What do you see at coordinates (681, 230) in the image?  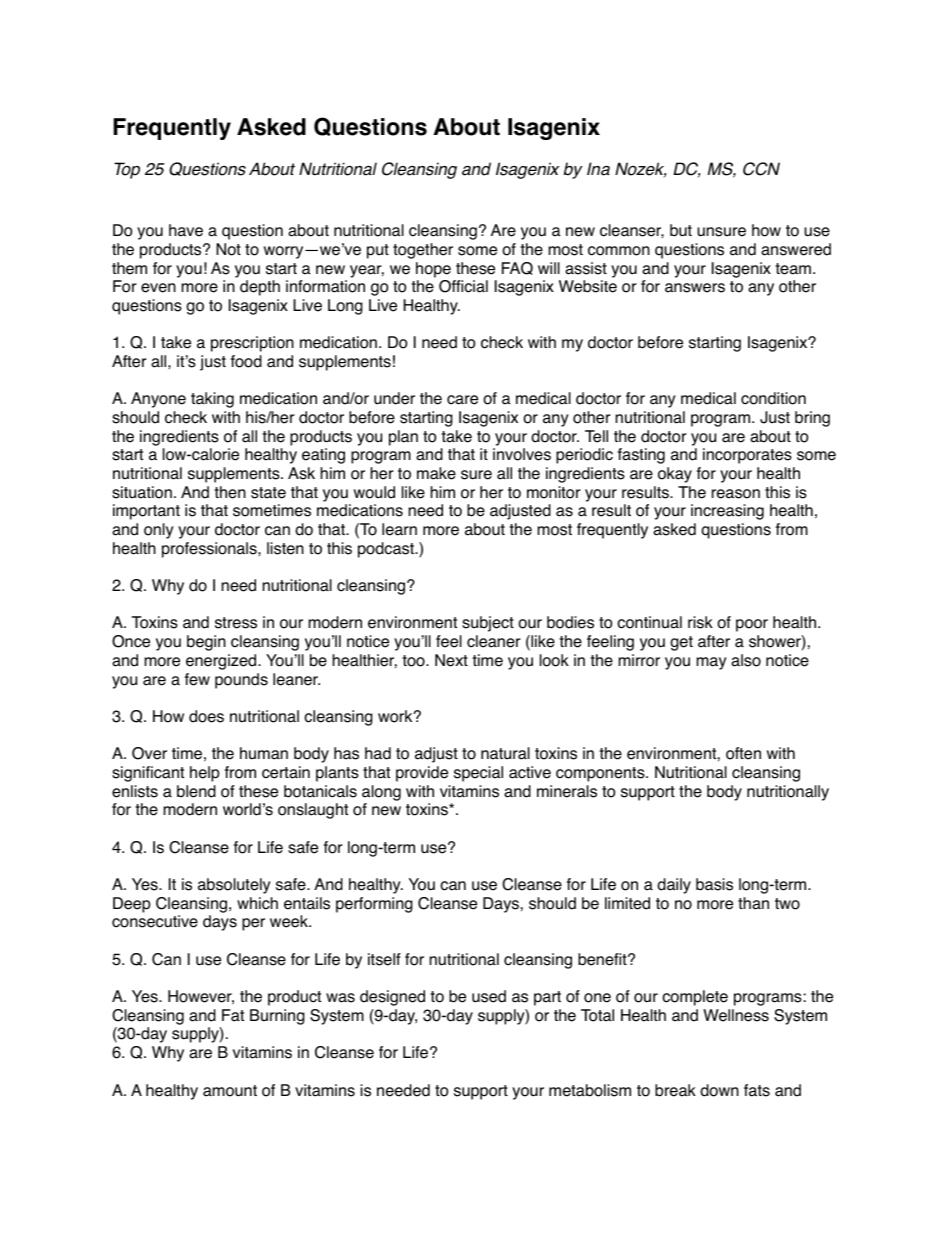 I see `but` at bounding box center [681, 230].
